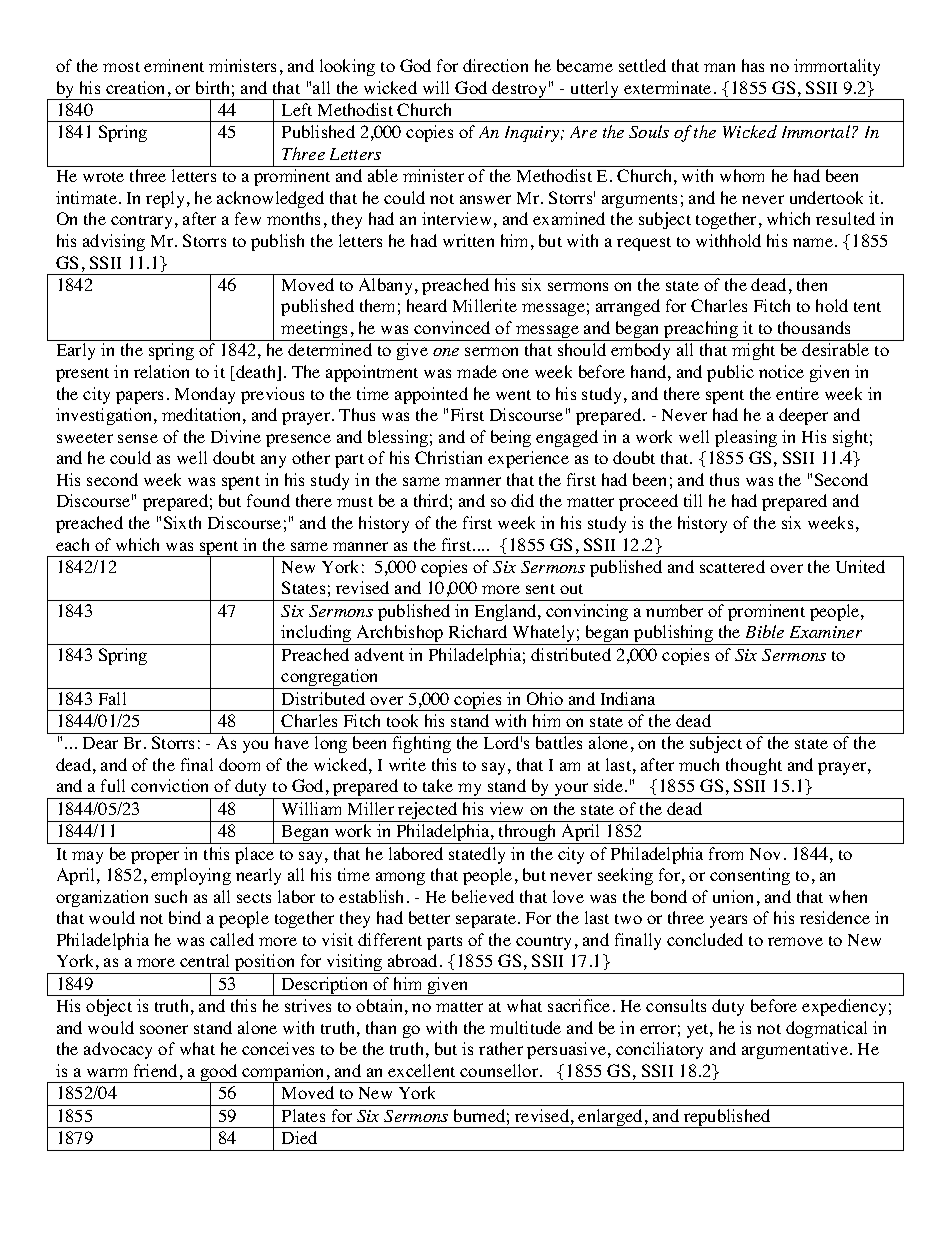  What do you see at coordinates (478, 631) in the page?
I see `Richard` at bounding box center [478, 631].
